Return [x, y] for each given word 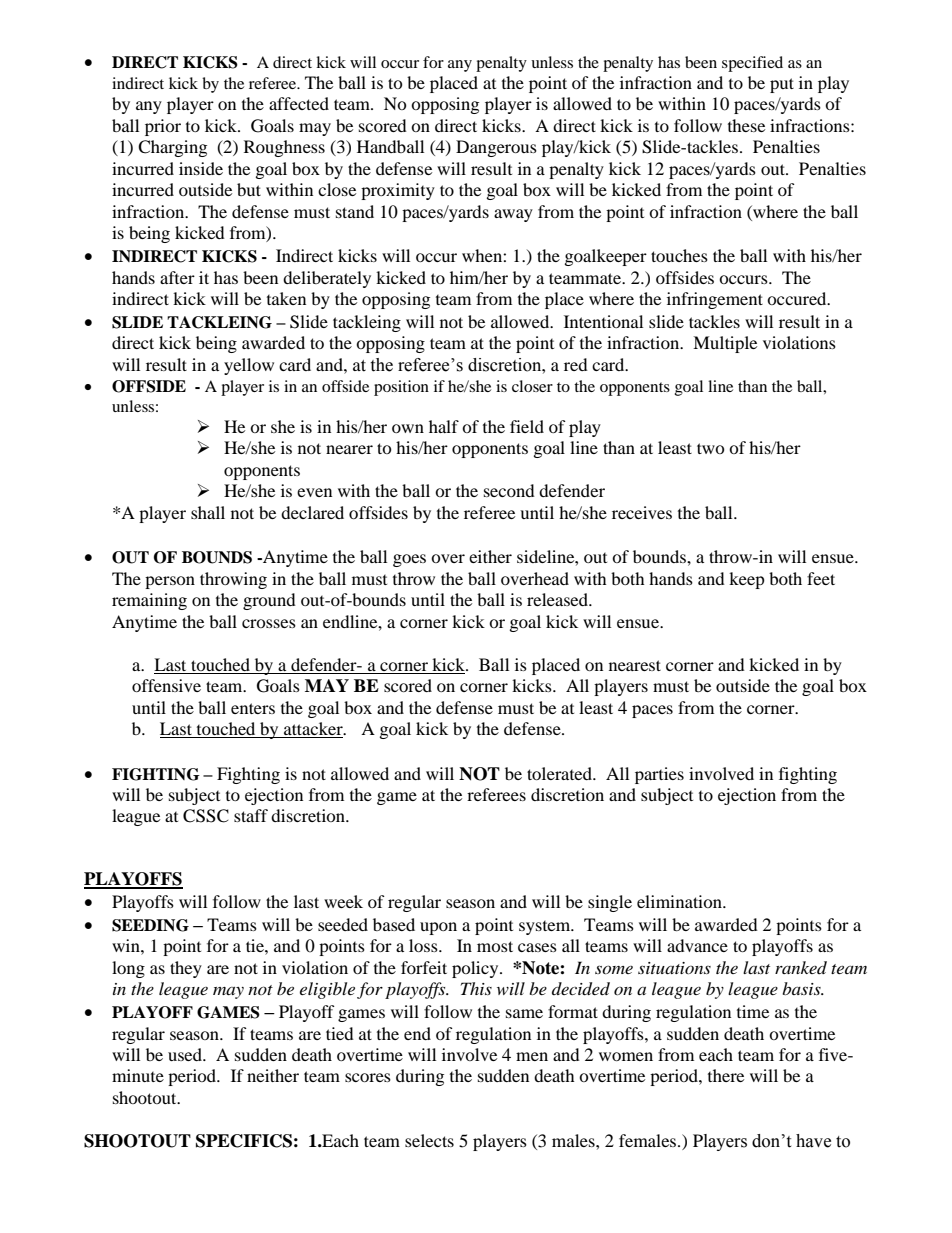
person [170, 582]
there [726, 1075]
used [186, 1054]
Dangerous [496, 148]
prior [163, 127]
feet [821, 578]
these [746, 125]
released [559, 599]
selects [429, 1140]
